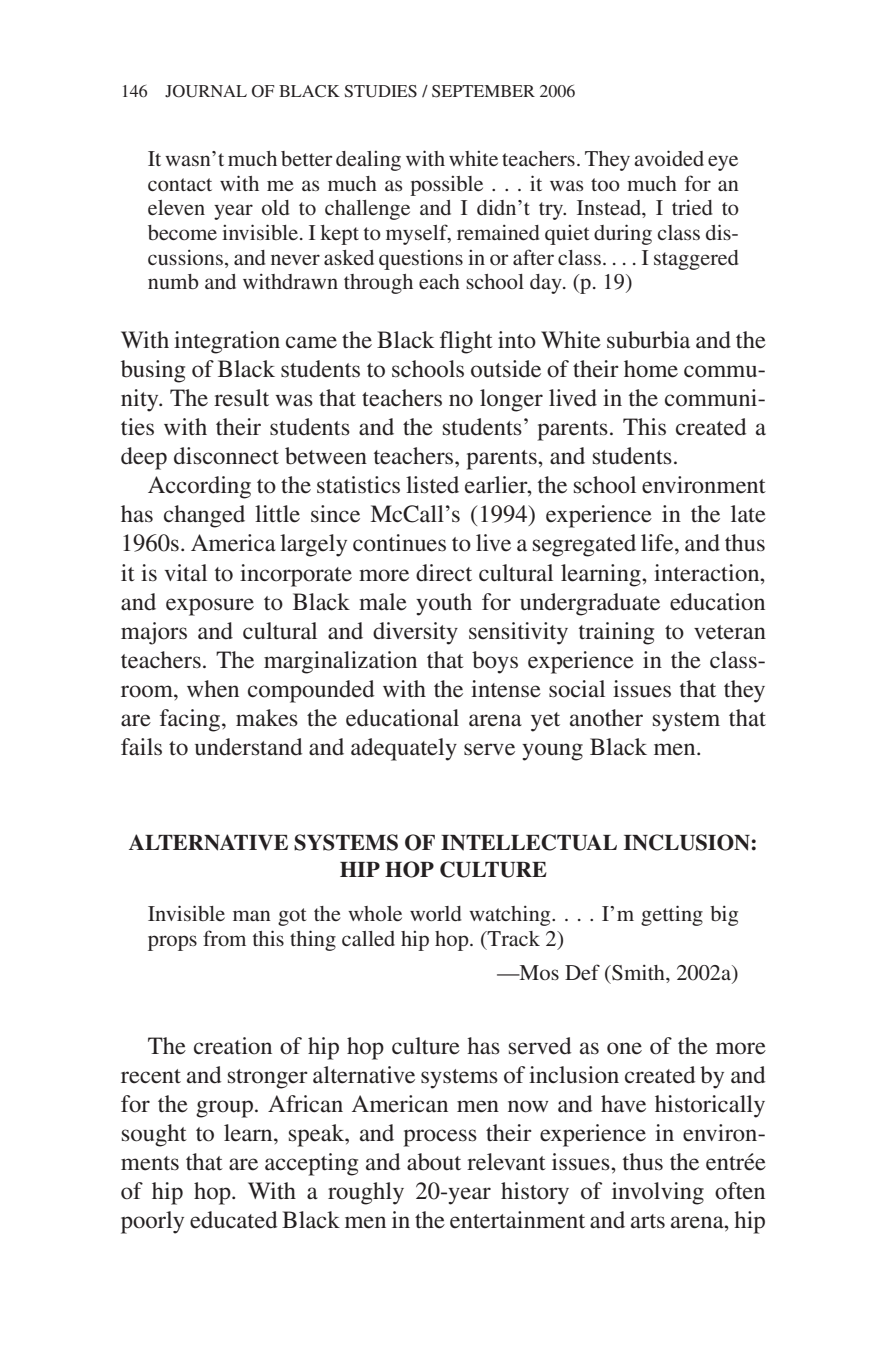 This page has height=1372, width=887. Describe the element at coordinates (658, 543) in the page. I see `life` at that location.
